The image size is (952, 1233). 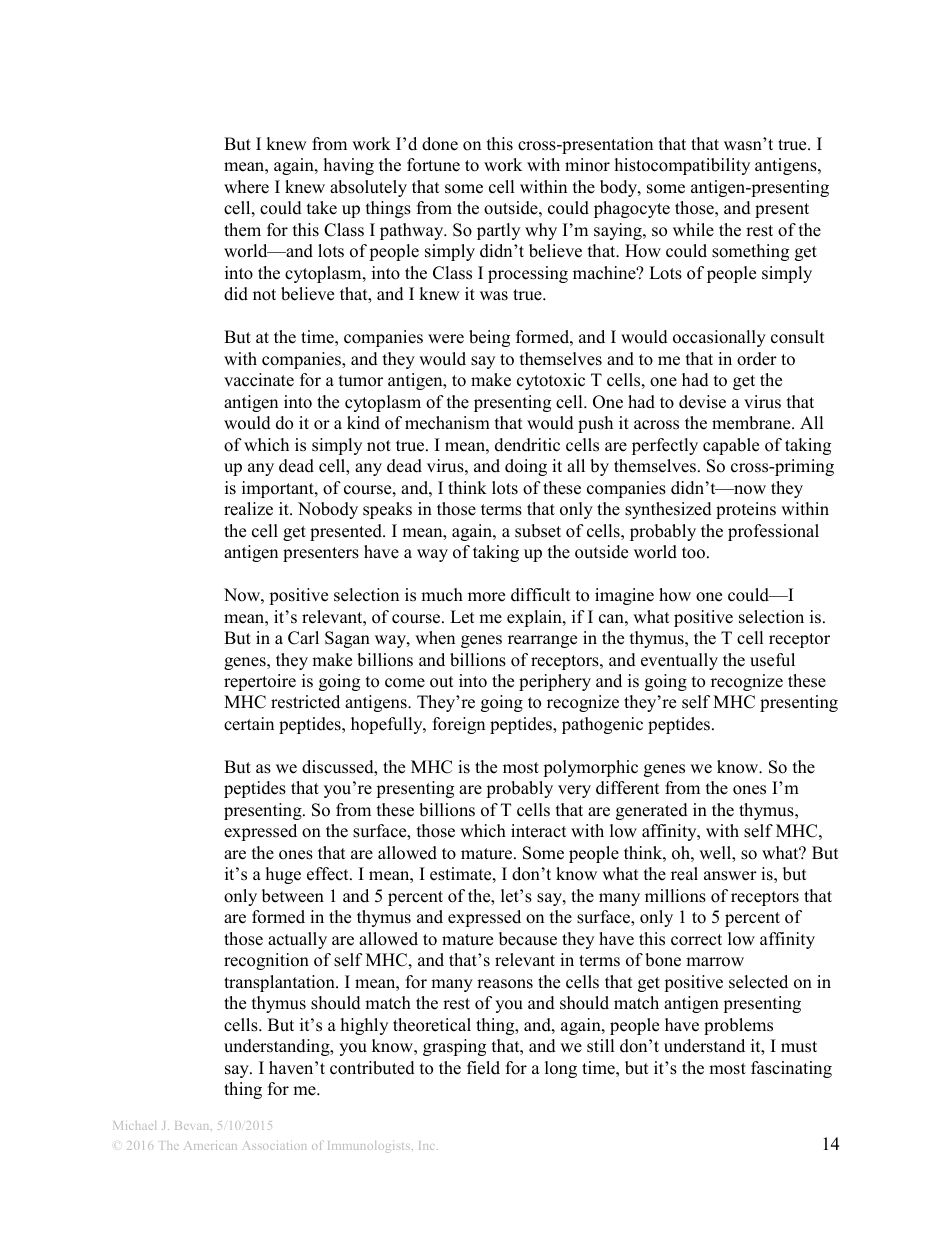 I want to click on where, so click(x=246, y=187).
